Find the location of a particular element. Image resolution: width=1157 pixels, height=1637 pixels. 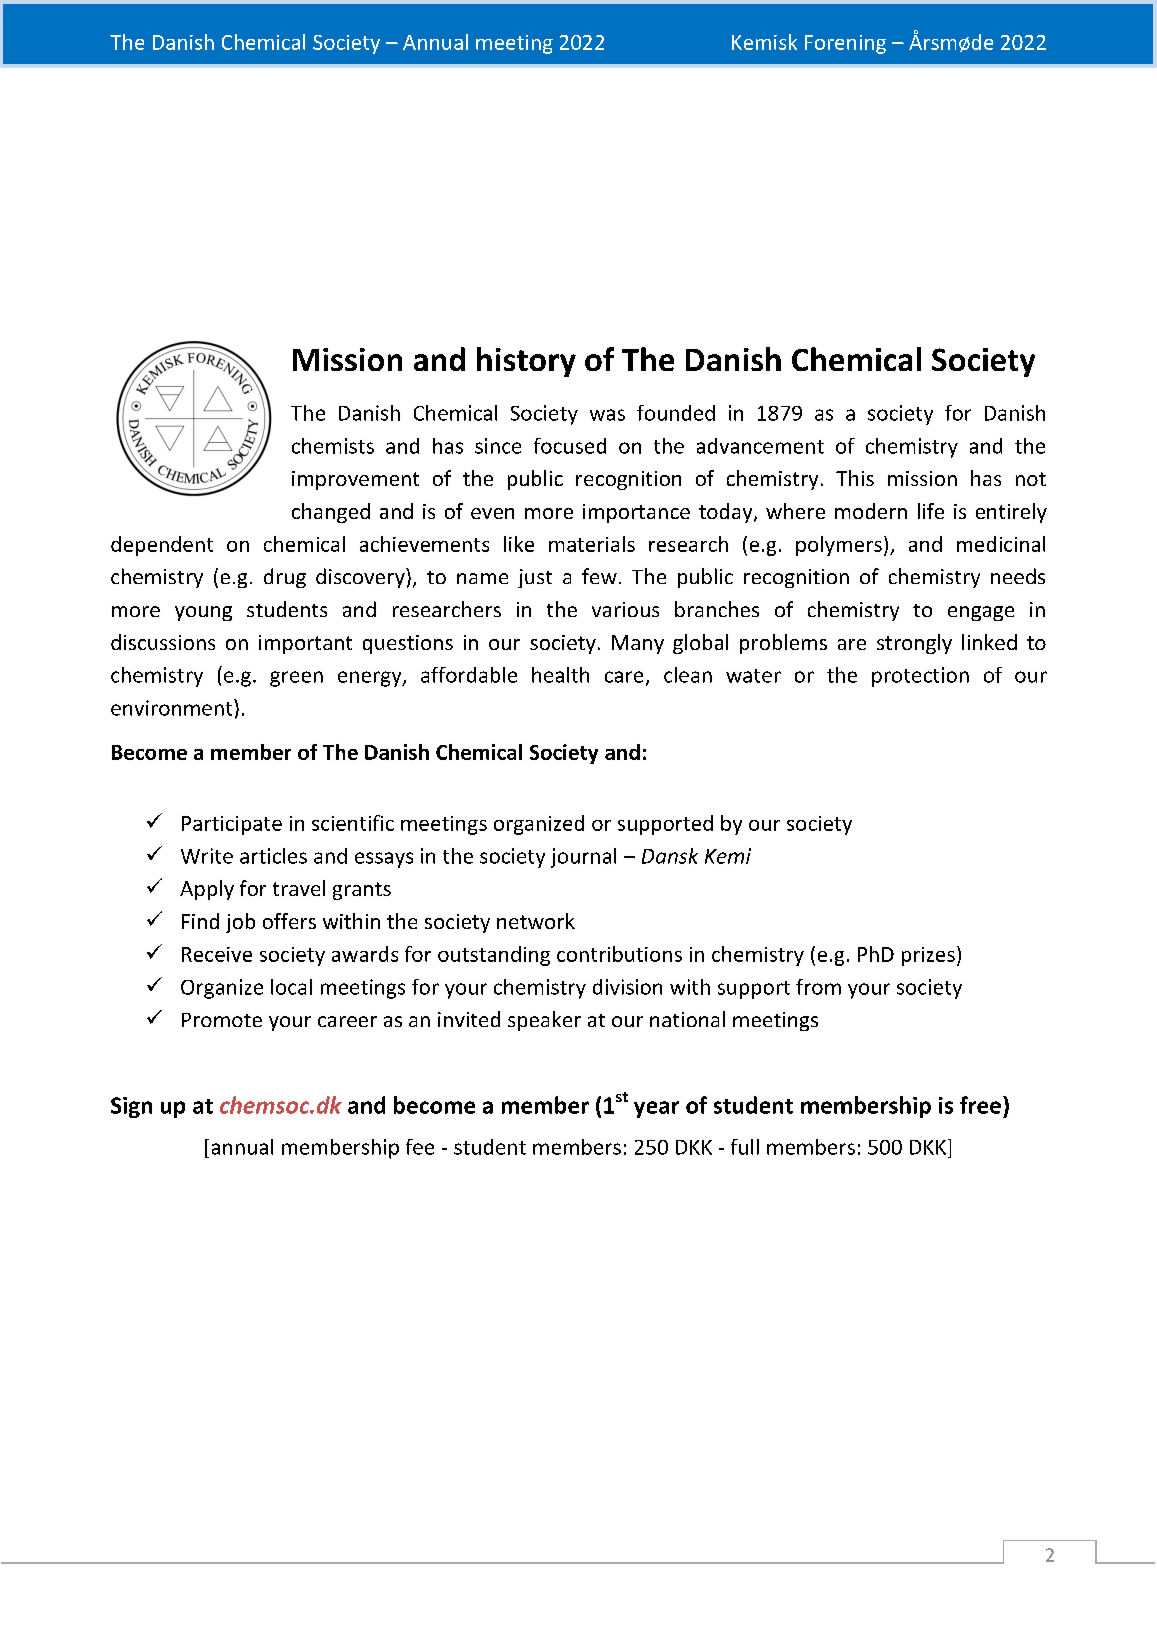

Many is located at coordinates (638, 644).
